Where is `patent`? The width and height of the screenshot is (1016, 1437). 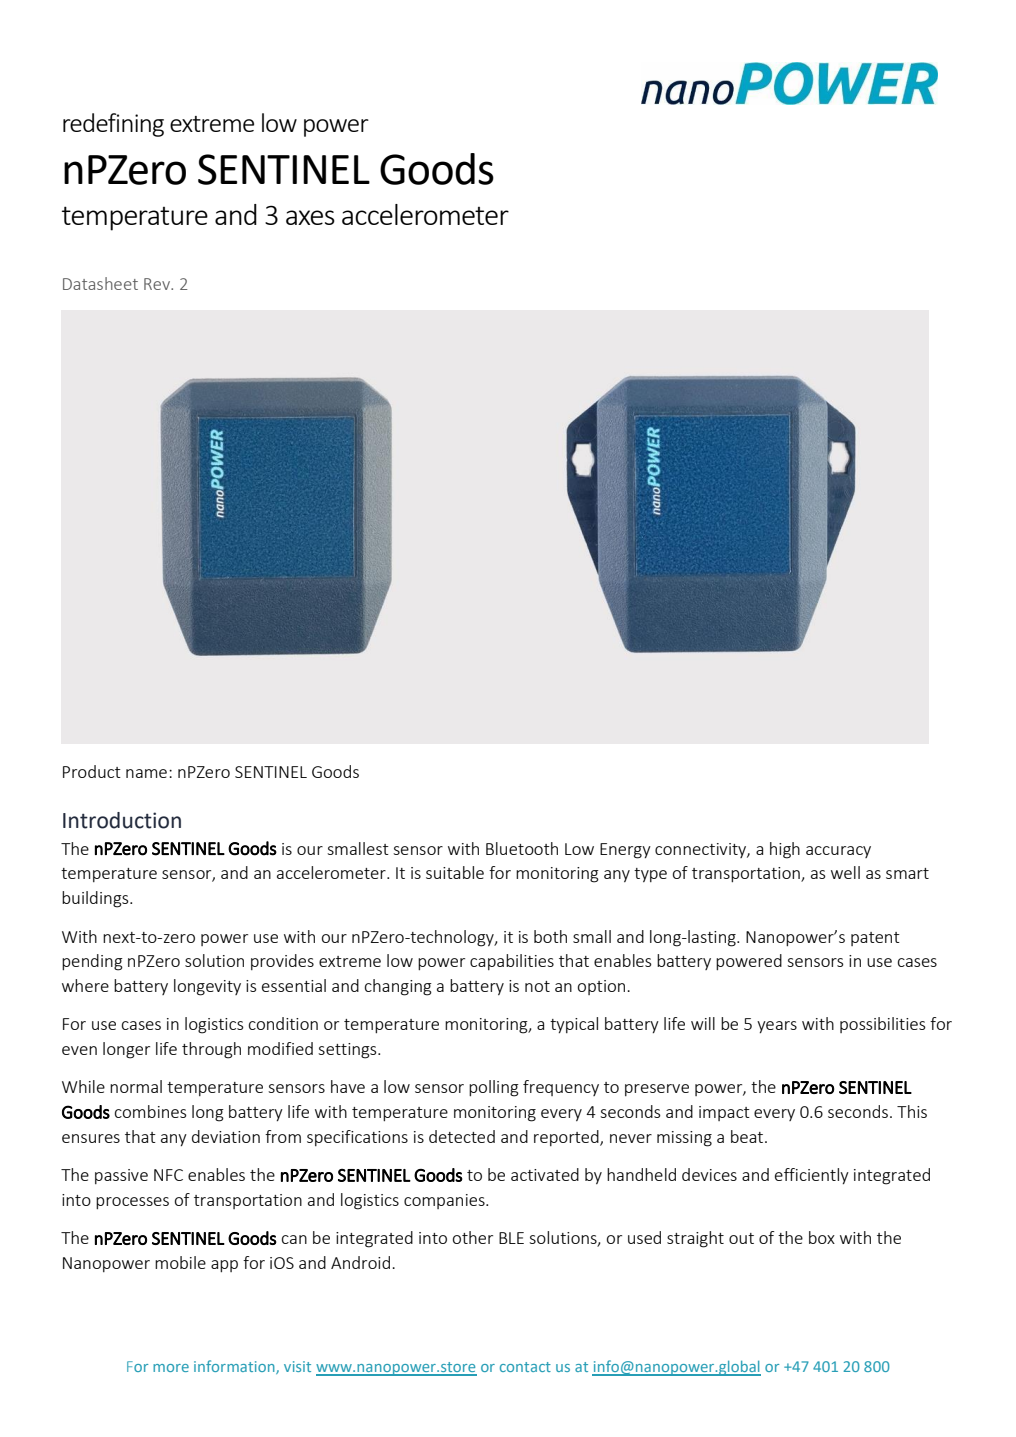
patent is located at coordinates (875, 939).
